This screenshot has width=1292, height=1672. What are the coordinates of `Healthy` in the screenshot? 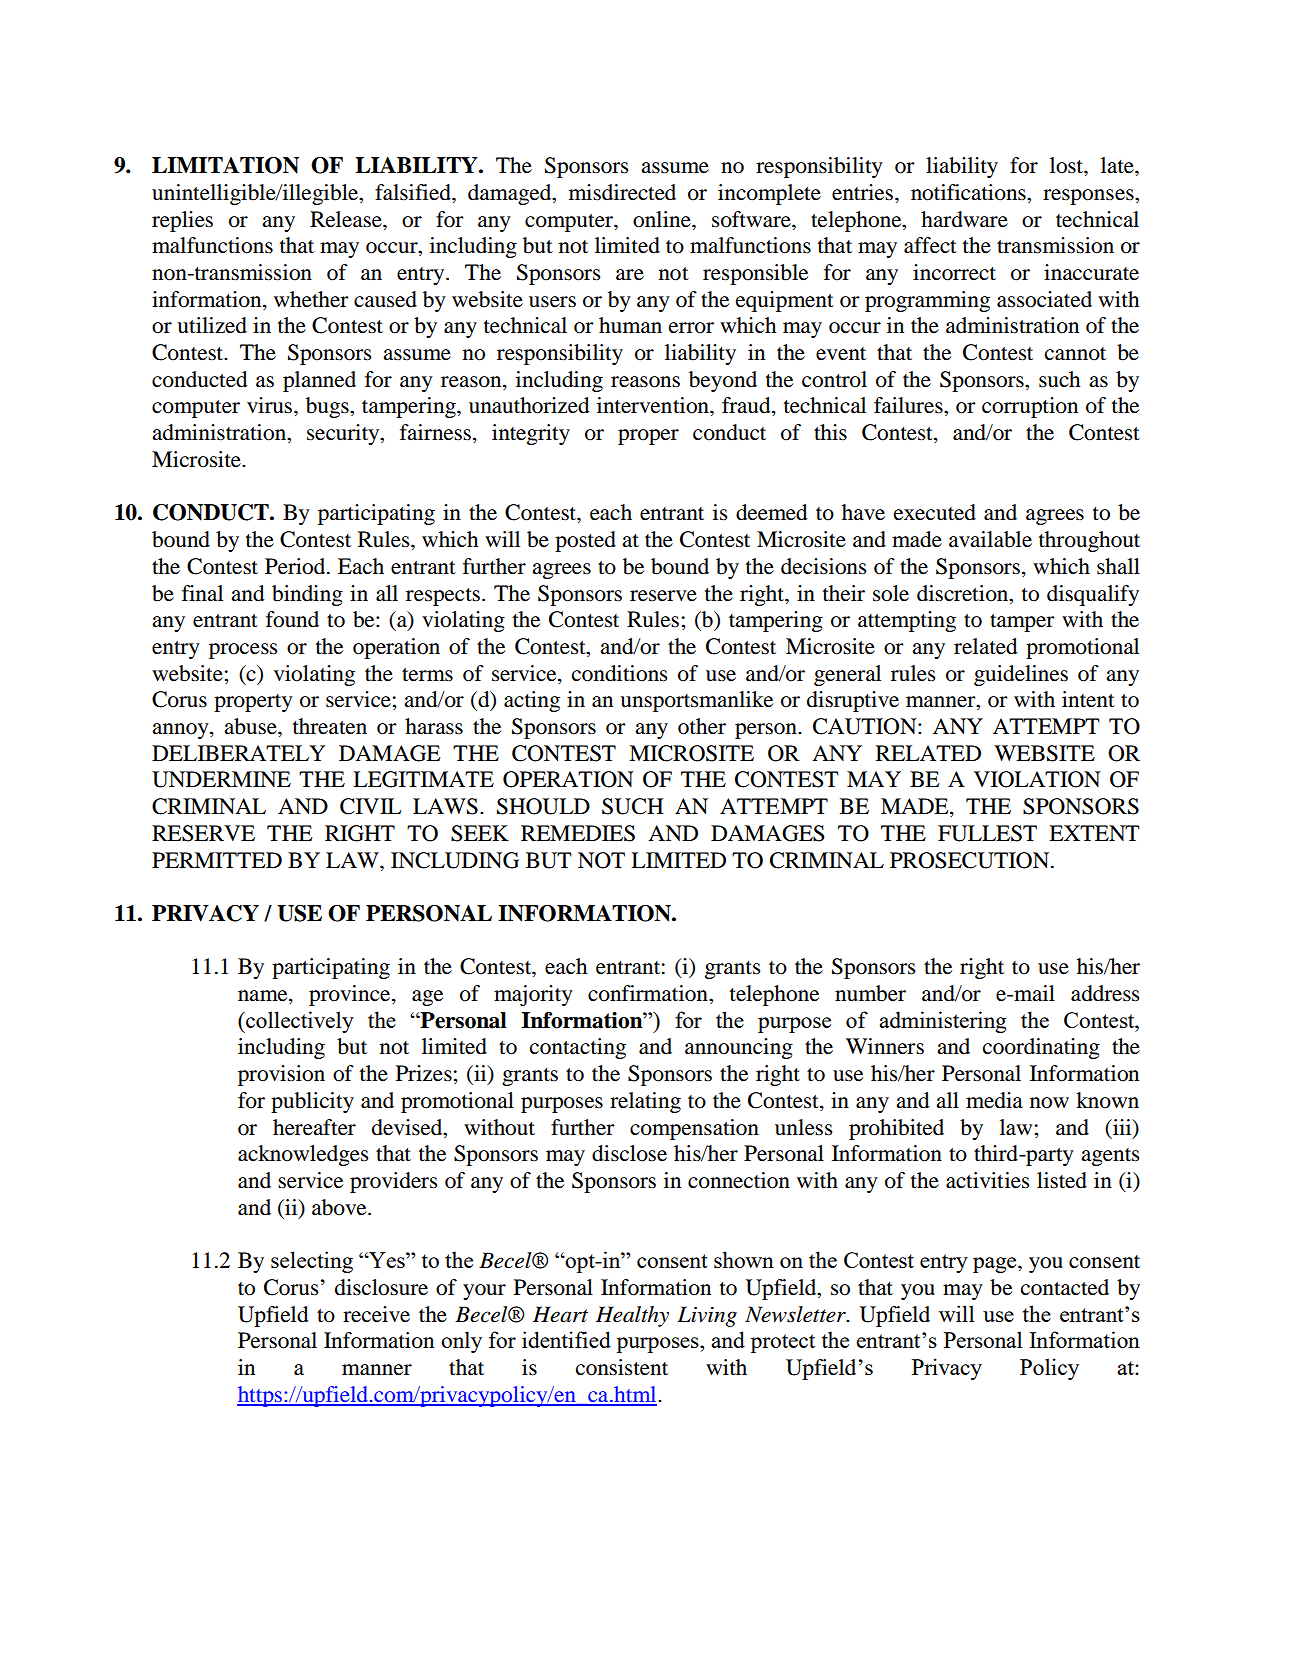 It's located at (632, 1316).
